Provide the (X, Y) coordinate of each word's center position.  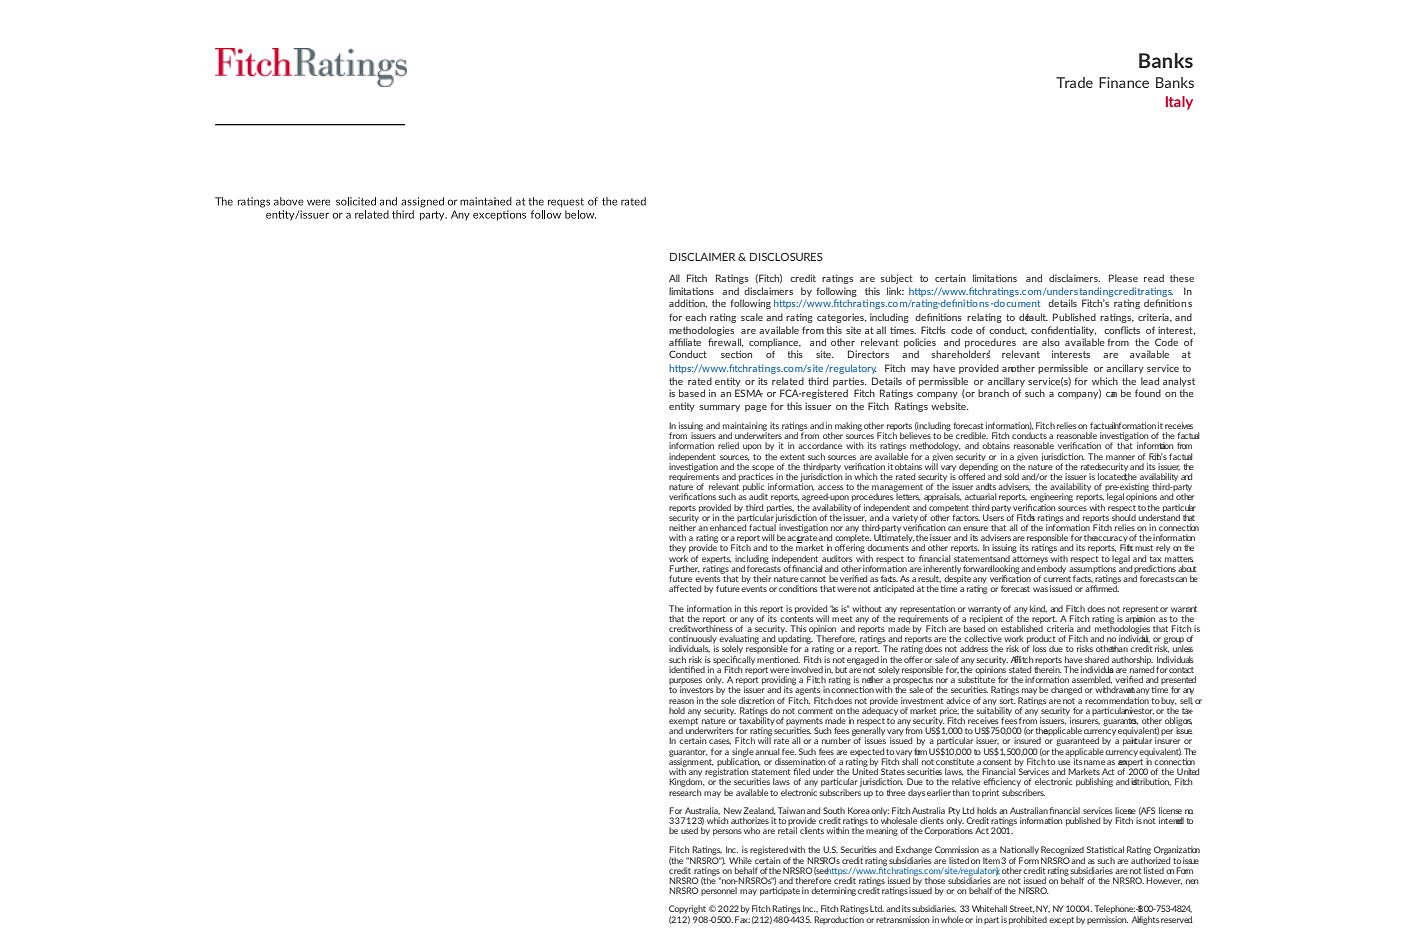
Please (1123, 278)
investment (922, 700)
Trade (1074, 82)
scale (752, 317)
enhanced (728, 526)
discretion (757, 700)
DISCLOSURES (786, 257)
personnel (719, 891)
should (1124, 517)
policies (920, 343)
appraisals (942, 497)
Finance (1124, 82)
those (935, 880)
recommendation (1117, 699)
